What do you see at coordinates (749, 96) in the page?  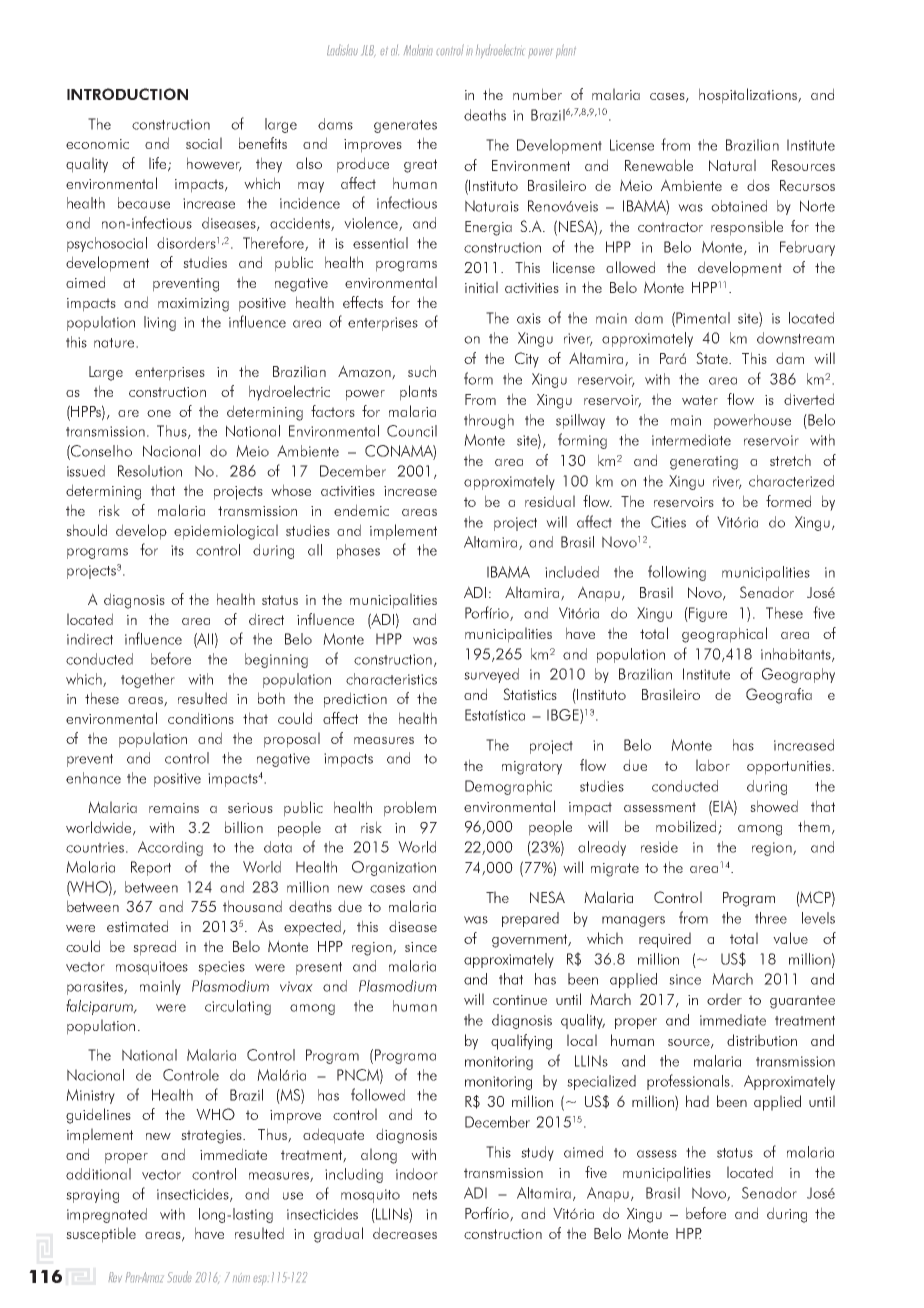 I see `hospitalizations` at bounding box center [749, 96].
